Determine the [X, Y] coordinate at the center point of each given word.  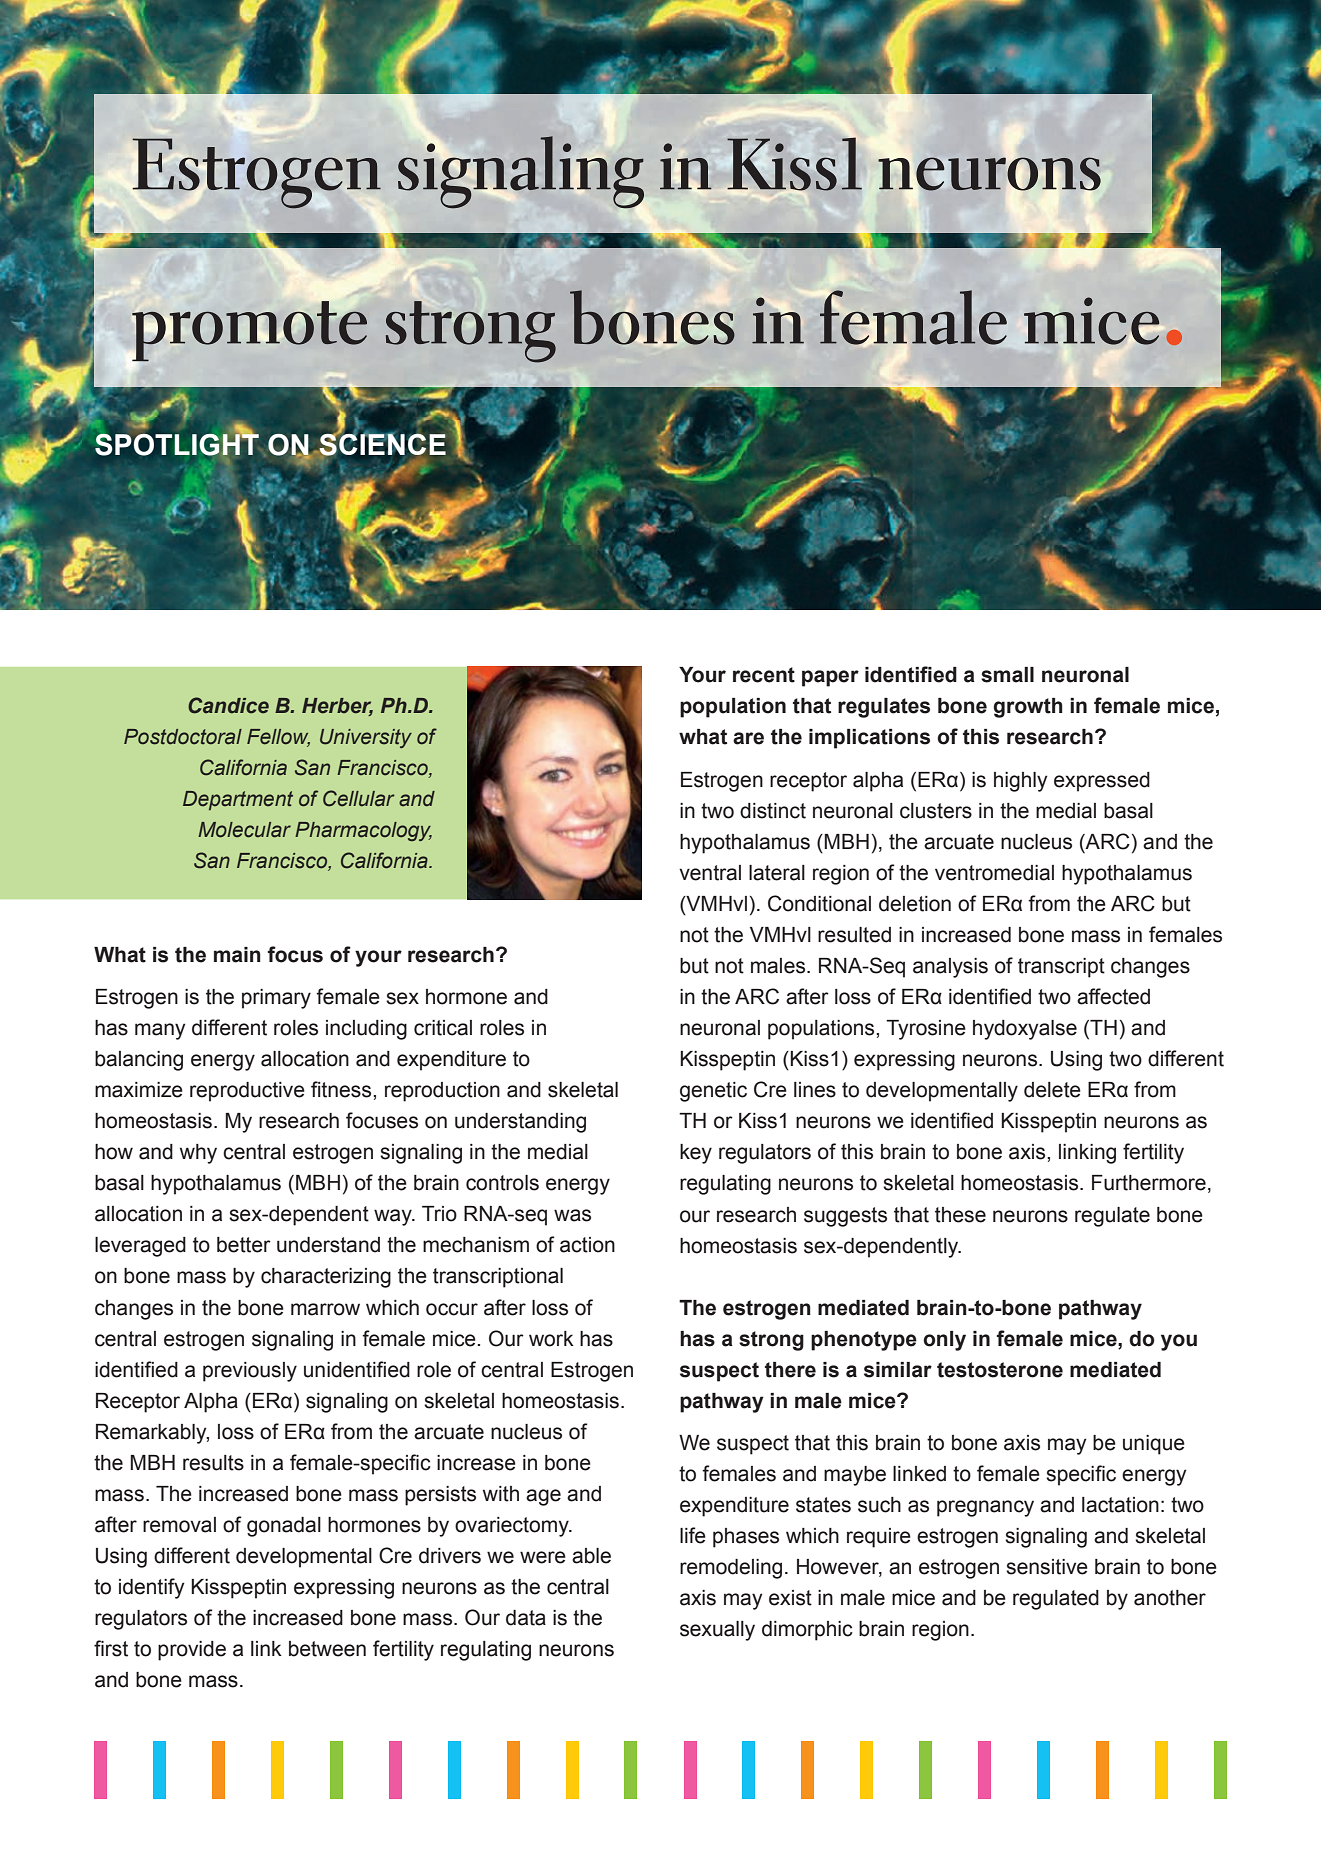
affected [1113, 996]
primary [276, 999]
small [1007, 675]
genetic [713, 1092]
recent [764, 675]
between [327, 1649]
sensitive [1047, 1567]
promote [248, 332]
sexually [717, 1631]
